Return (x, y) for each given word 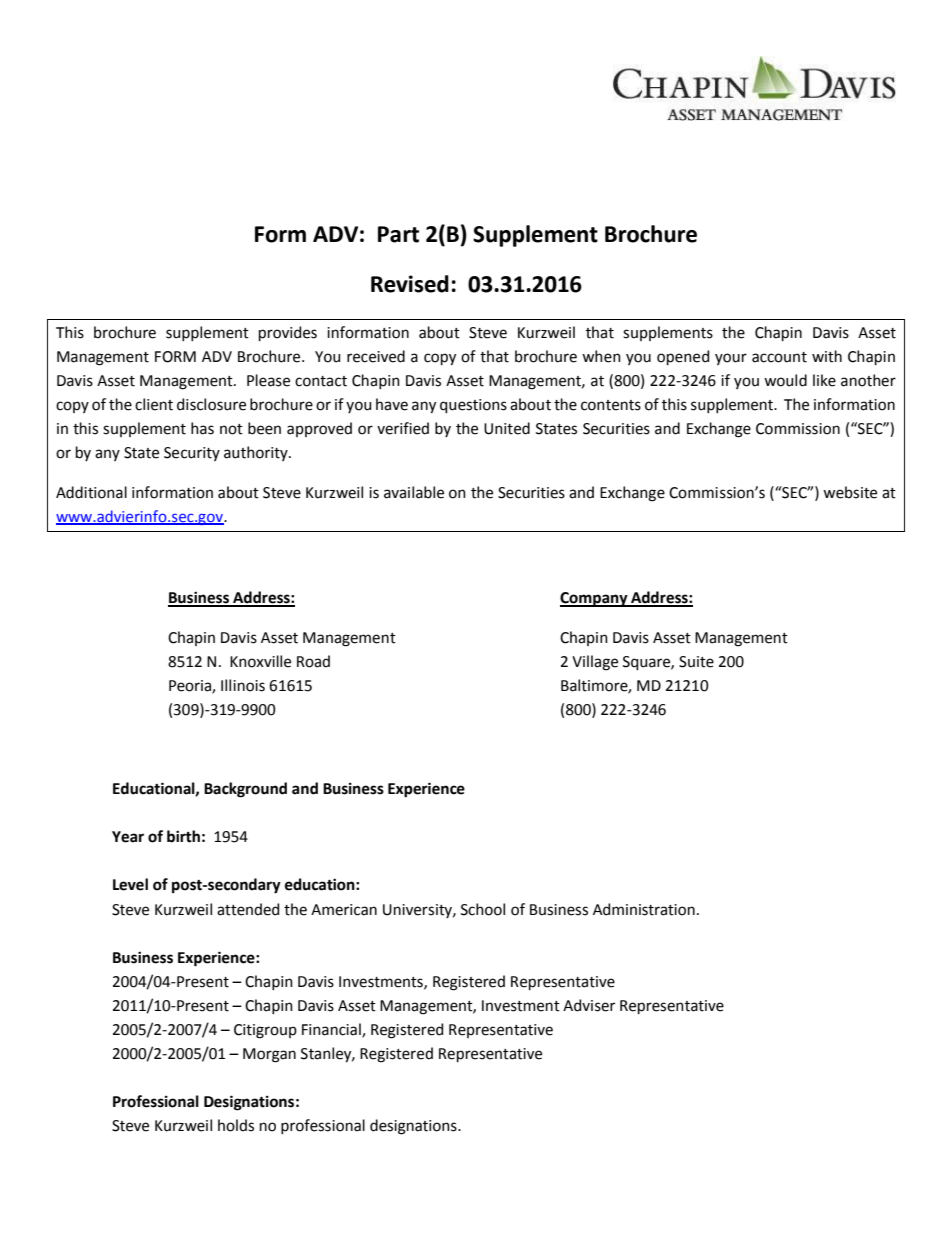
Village (595, 663)
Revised (410, 284)
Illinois (243, 685)
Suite (696, 662)
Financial (332, 1030)
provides (288, 333)
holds (236, 1125)
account (779, 357)
